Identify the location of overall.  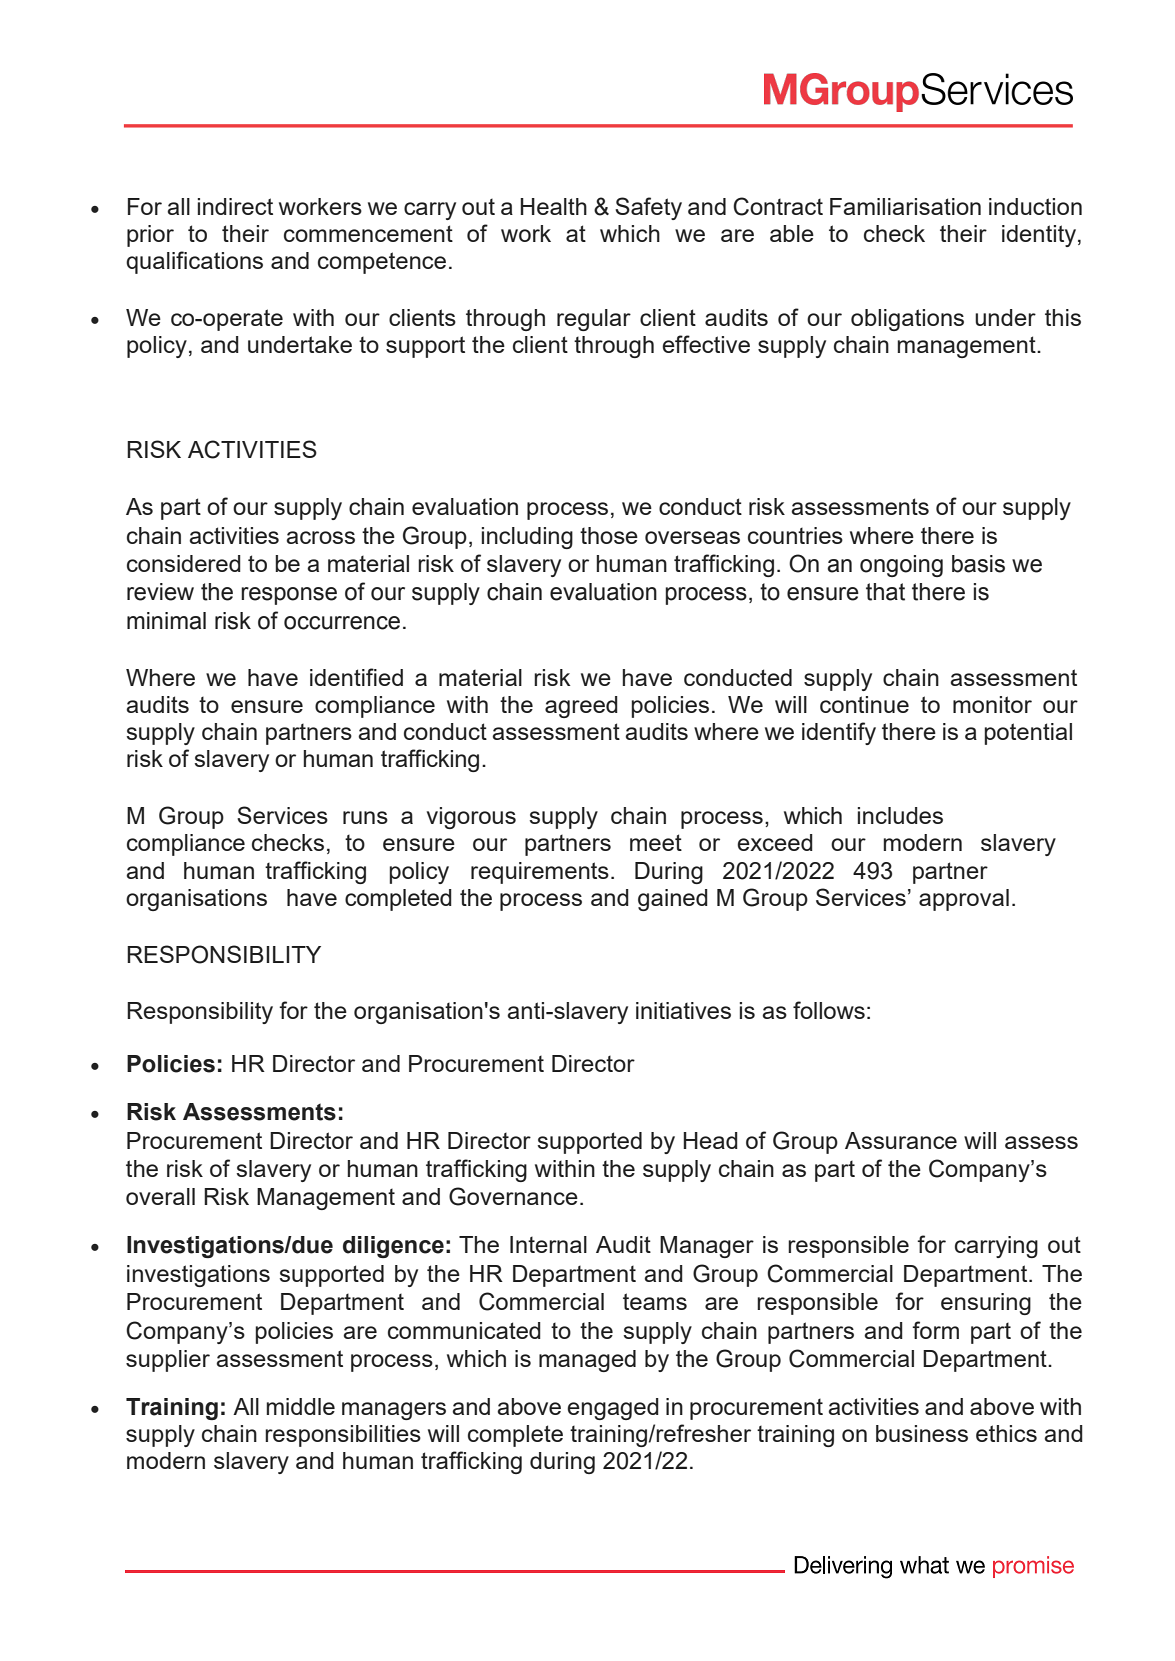
(160, 1196).
